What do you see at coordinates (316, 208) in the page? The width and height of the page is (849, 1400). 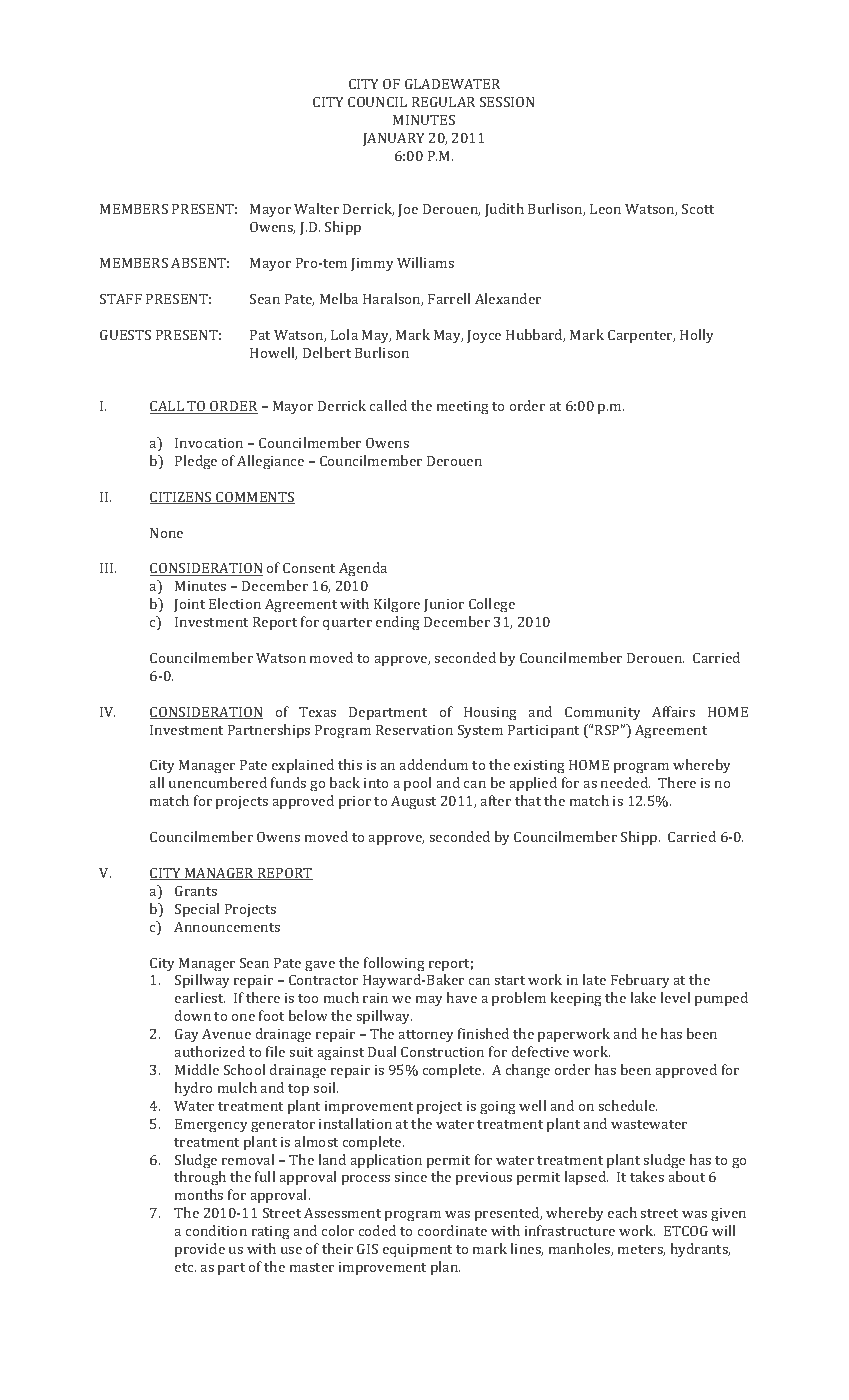 I see `Walter` at bounding box center [316, 208].
